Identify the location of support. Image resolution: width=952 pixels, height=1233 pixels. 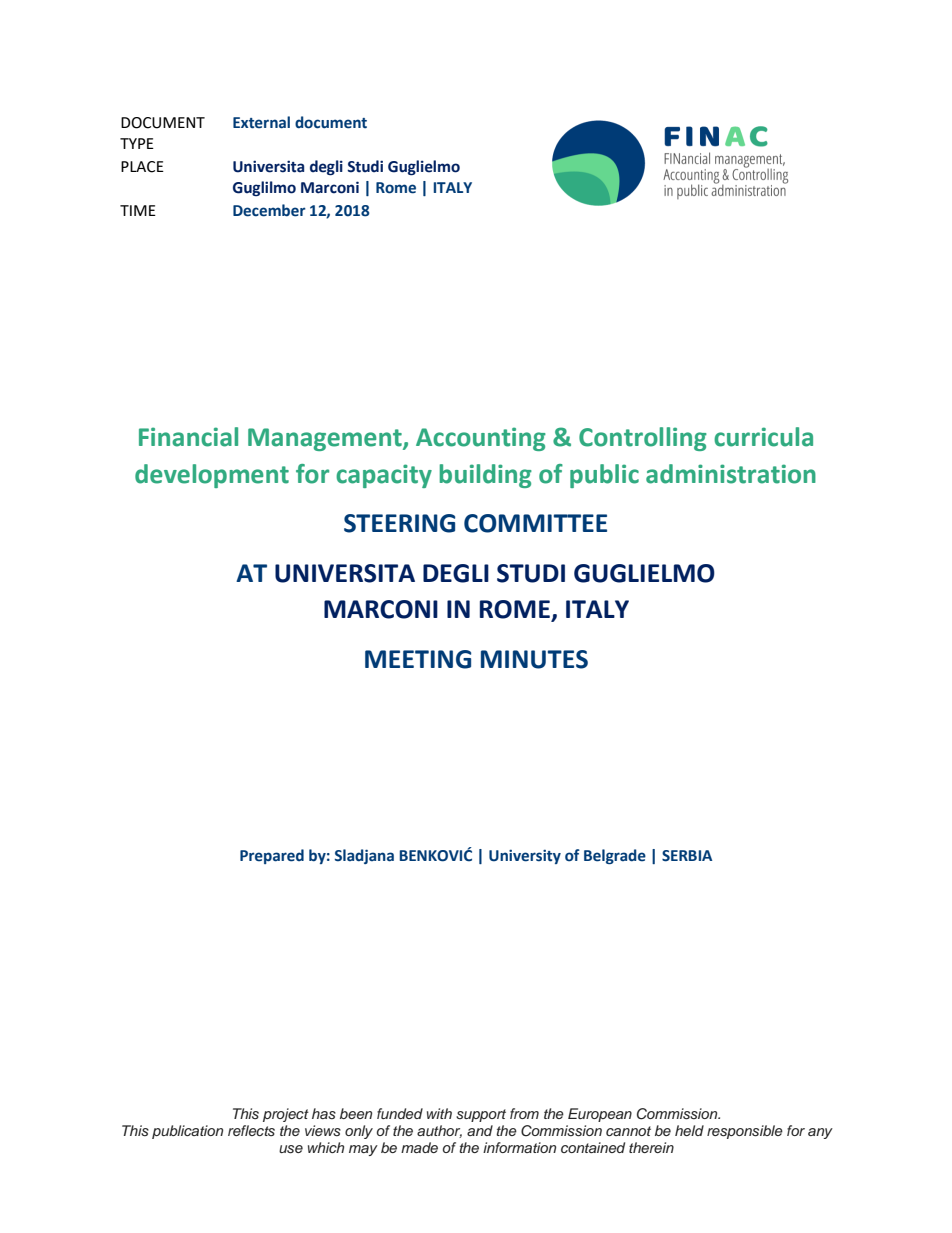
(481, 1115).
